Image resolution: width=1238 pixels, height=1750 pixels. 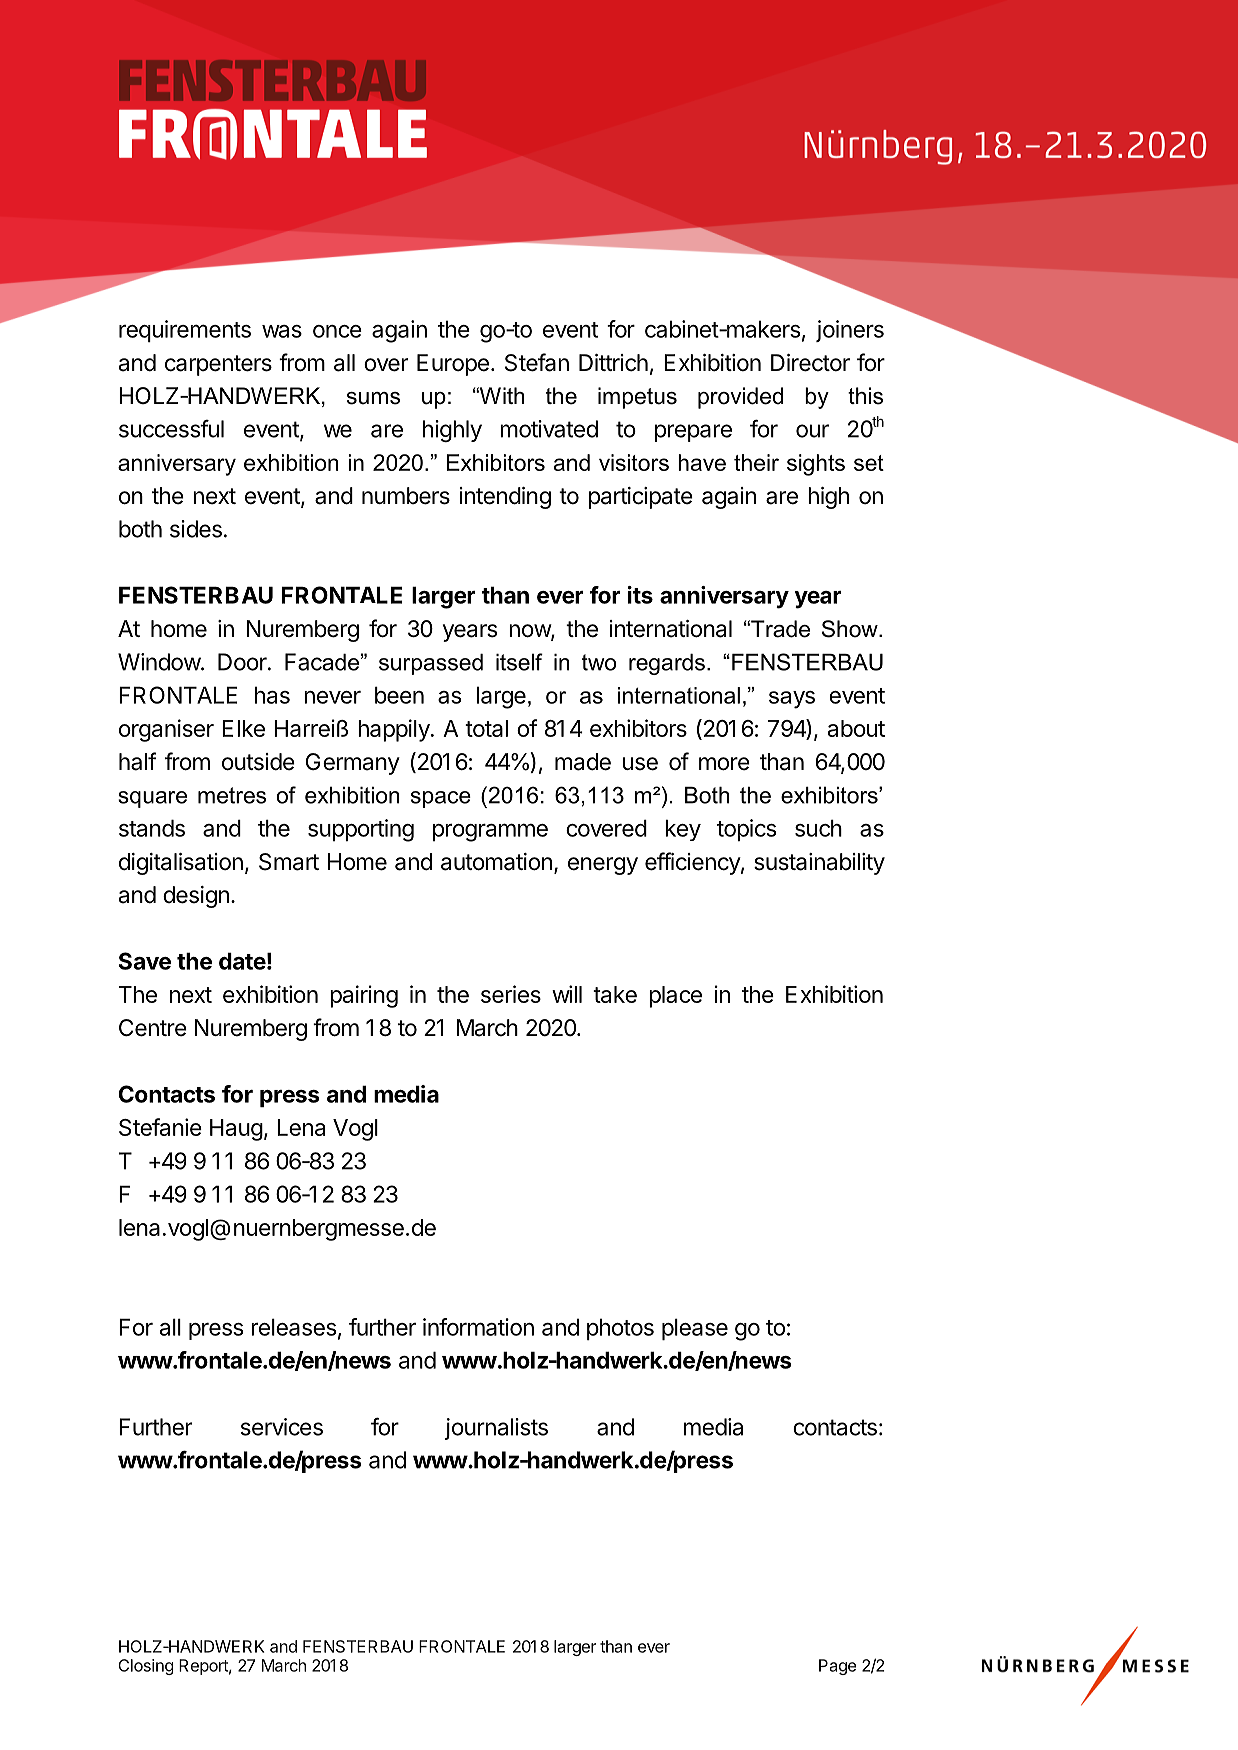 I want to click on carpenters, so click(x=218, y=365).
